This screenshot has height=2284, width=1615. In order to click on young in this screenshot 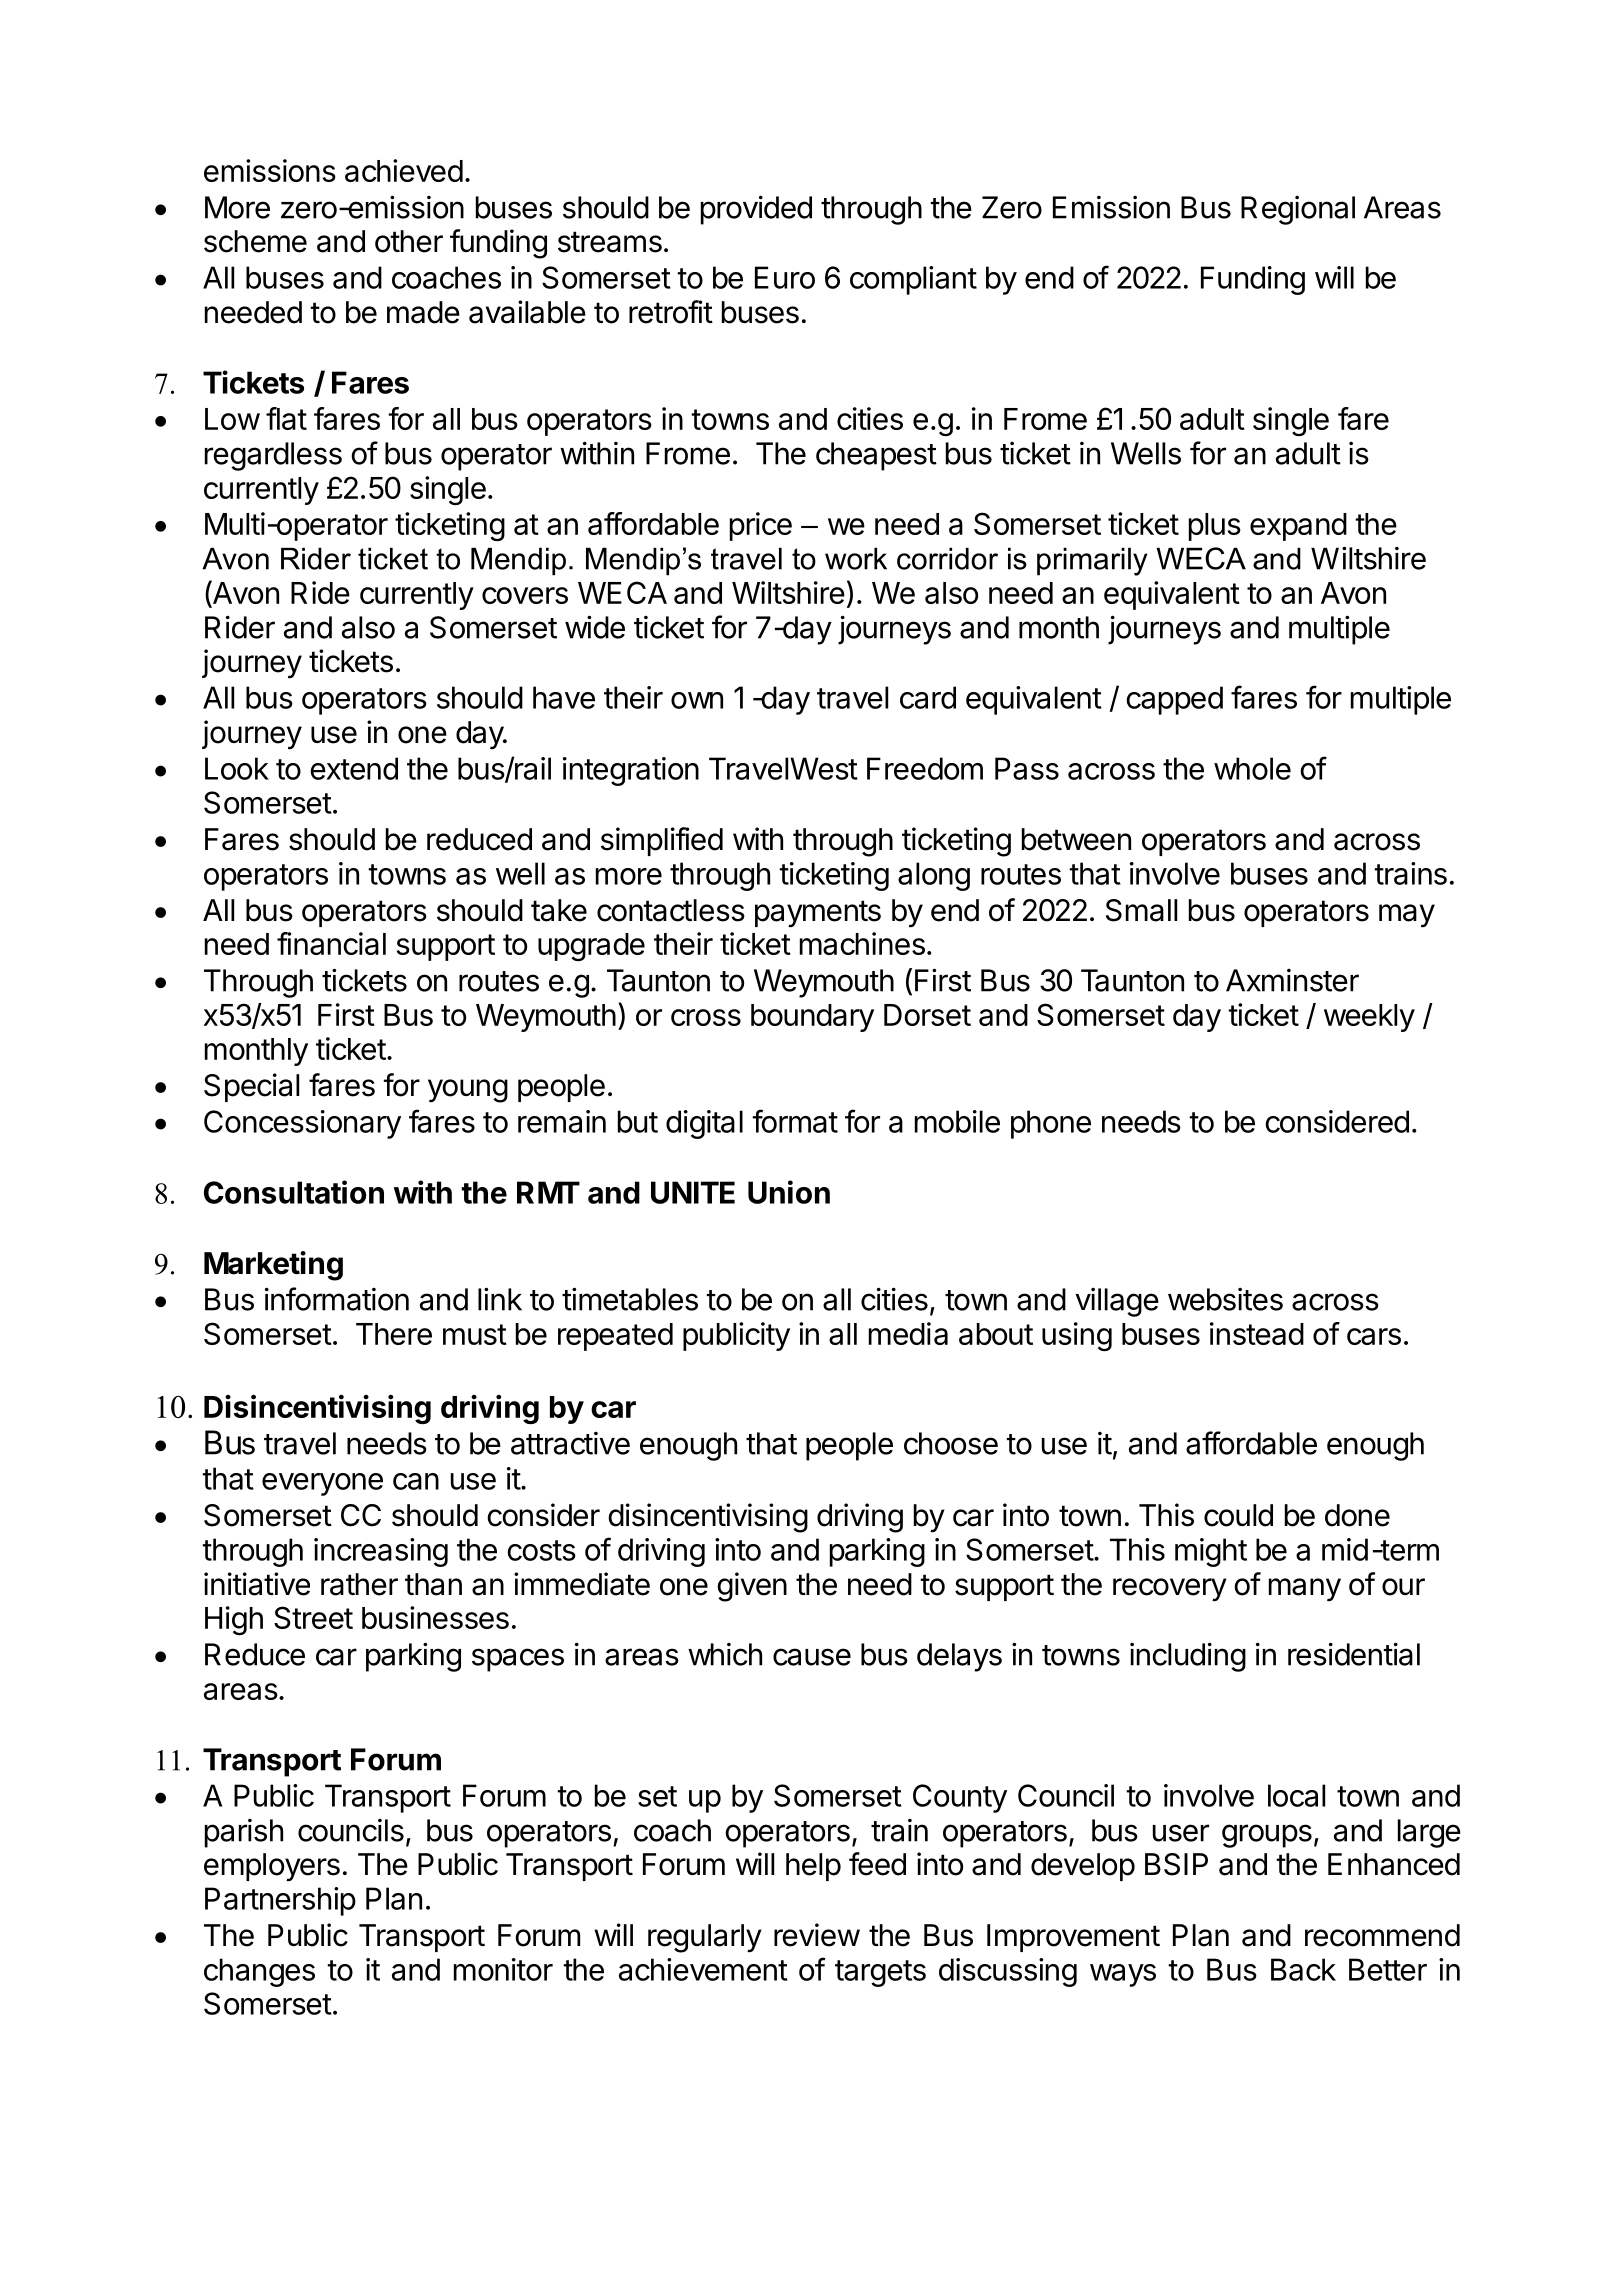, I will do `click(468, 1091)`.
